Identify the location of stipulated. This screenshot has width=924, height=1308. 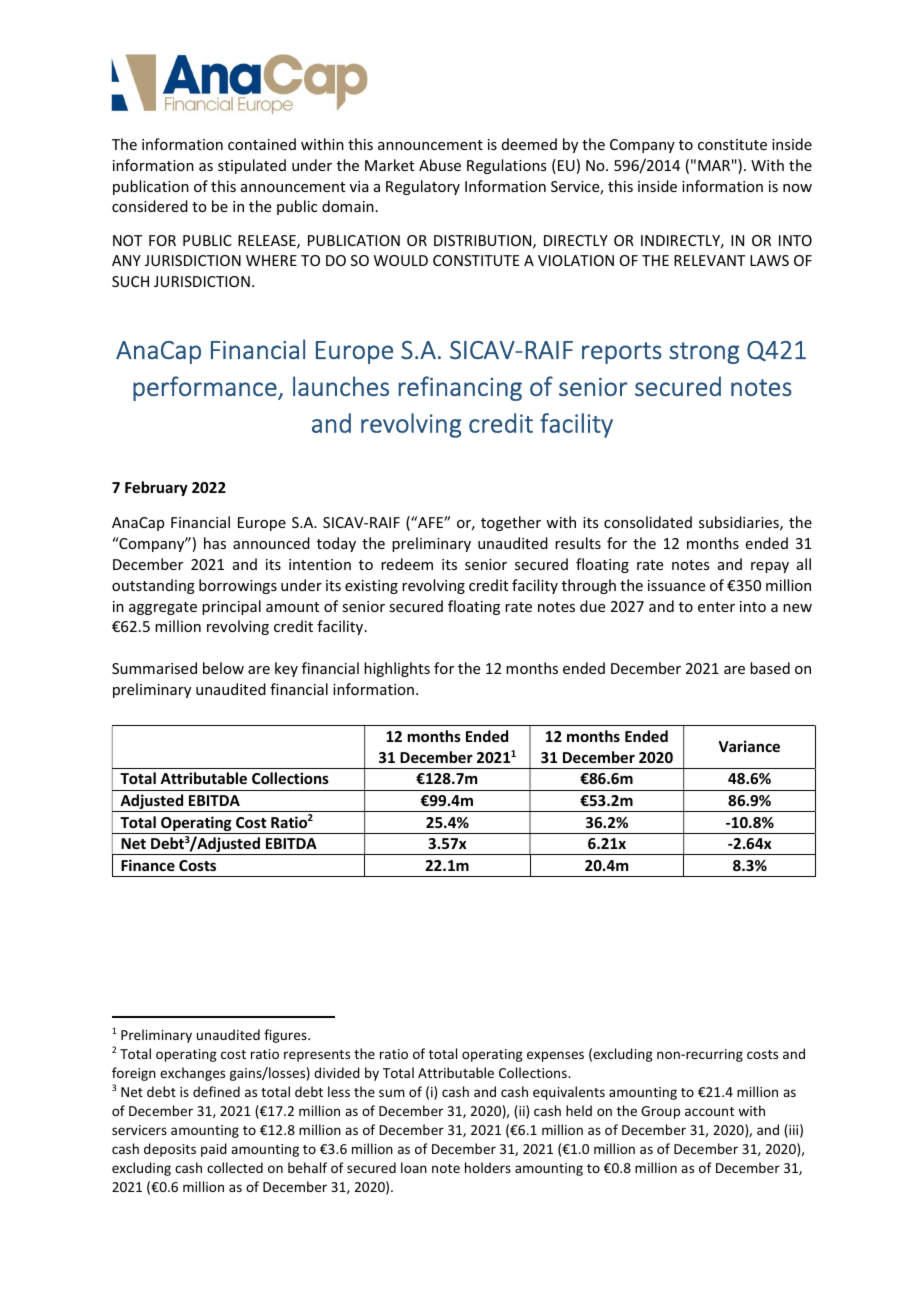
(252, 166).
